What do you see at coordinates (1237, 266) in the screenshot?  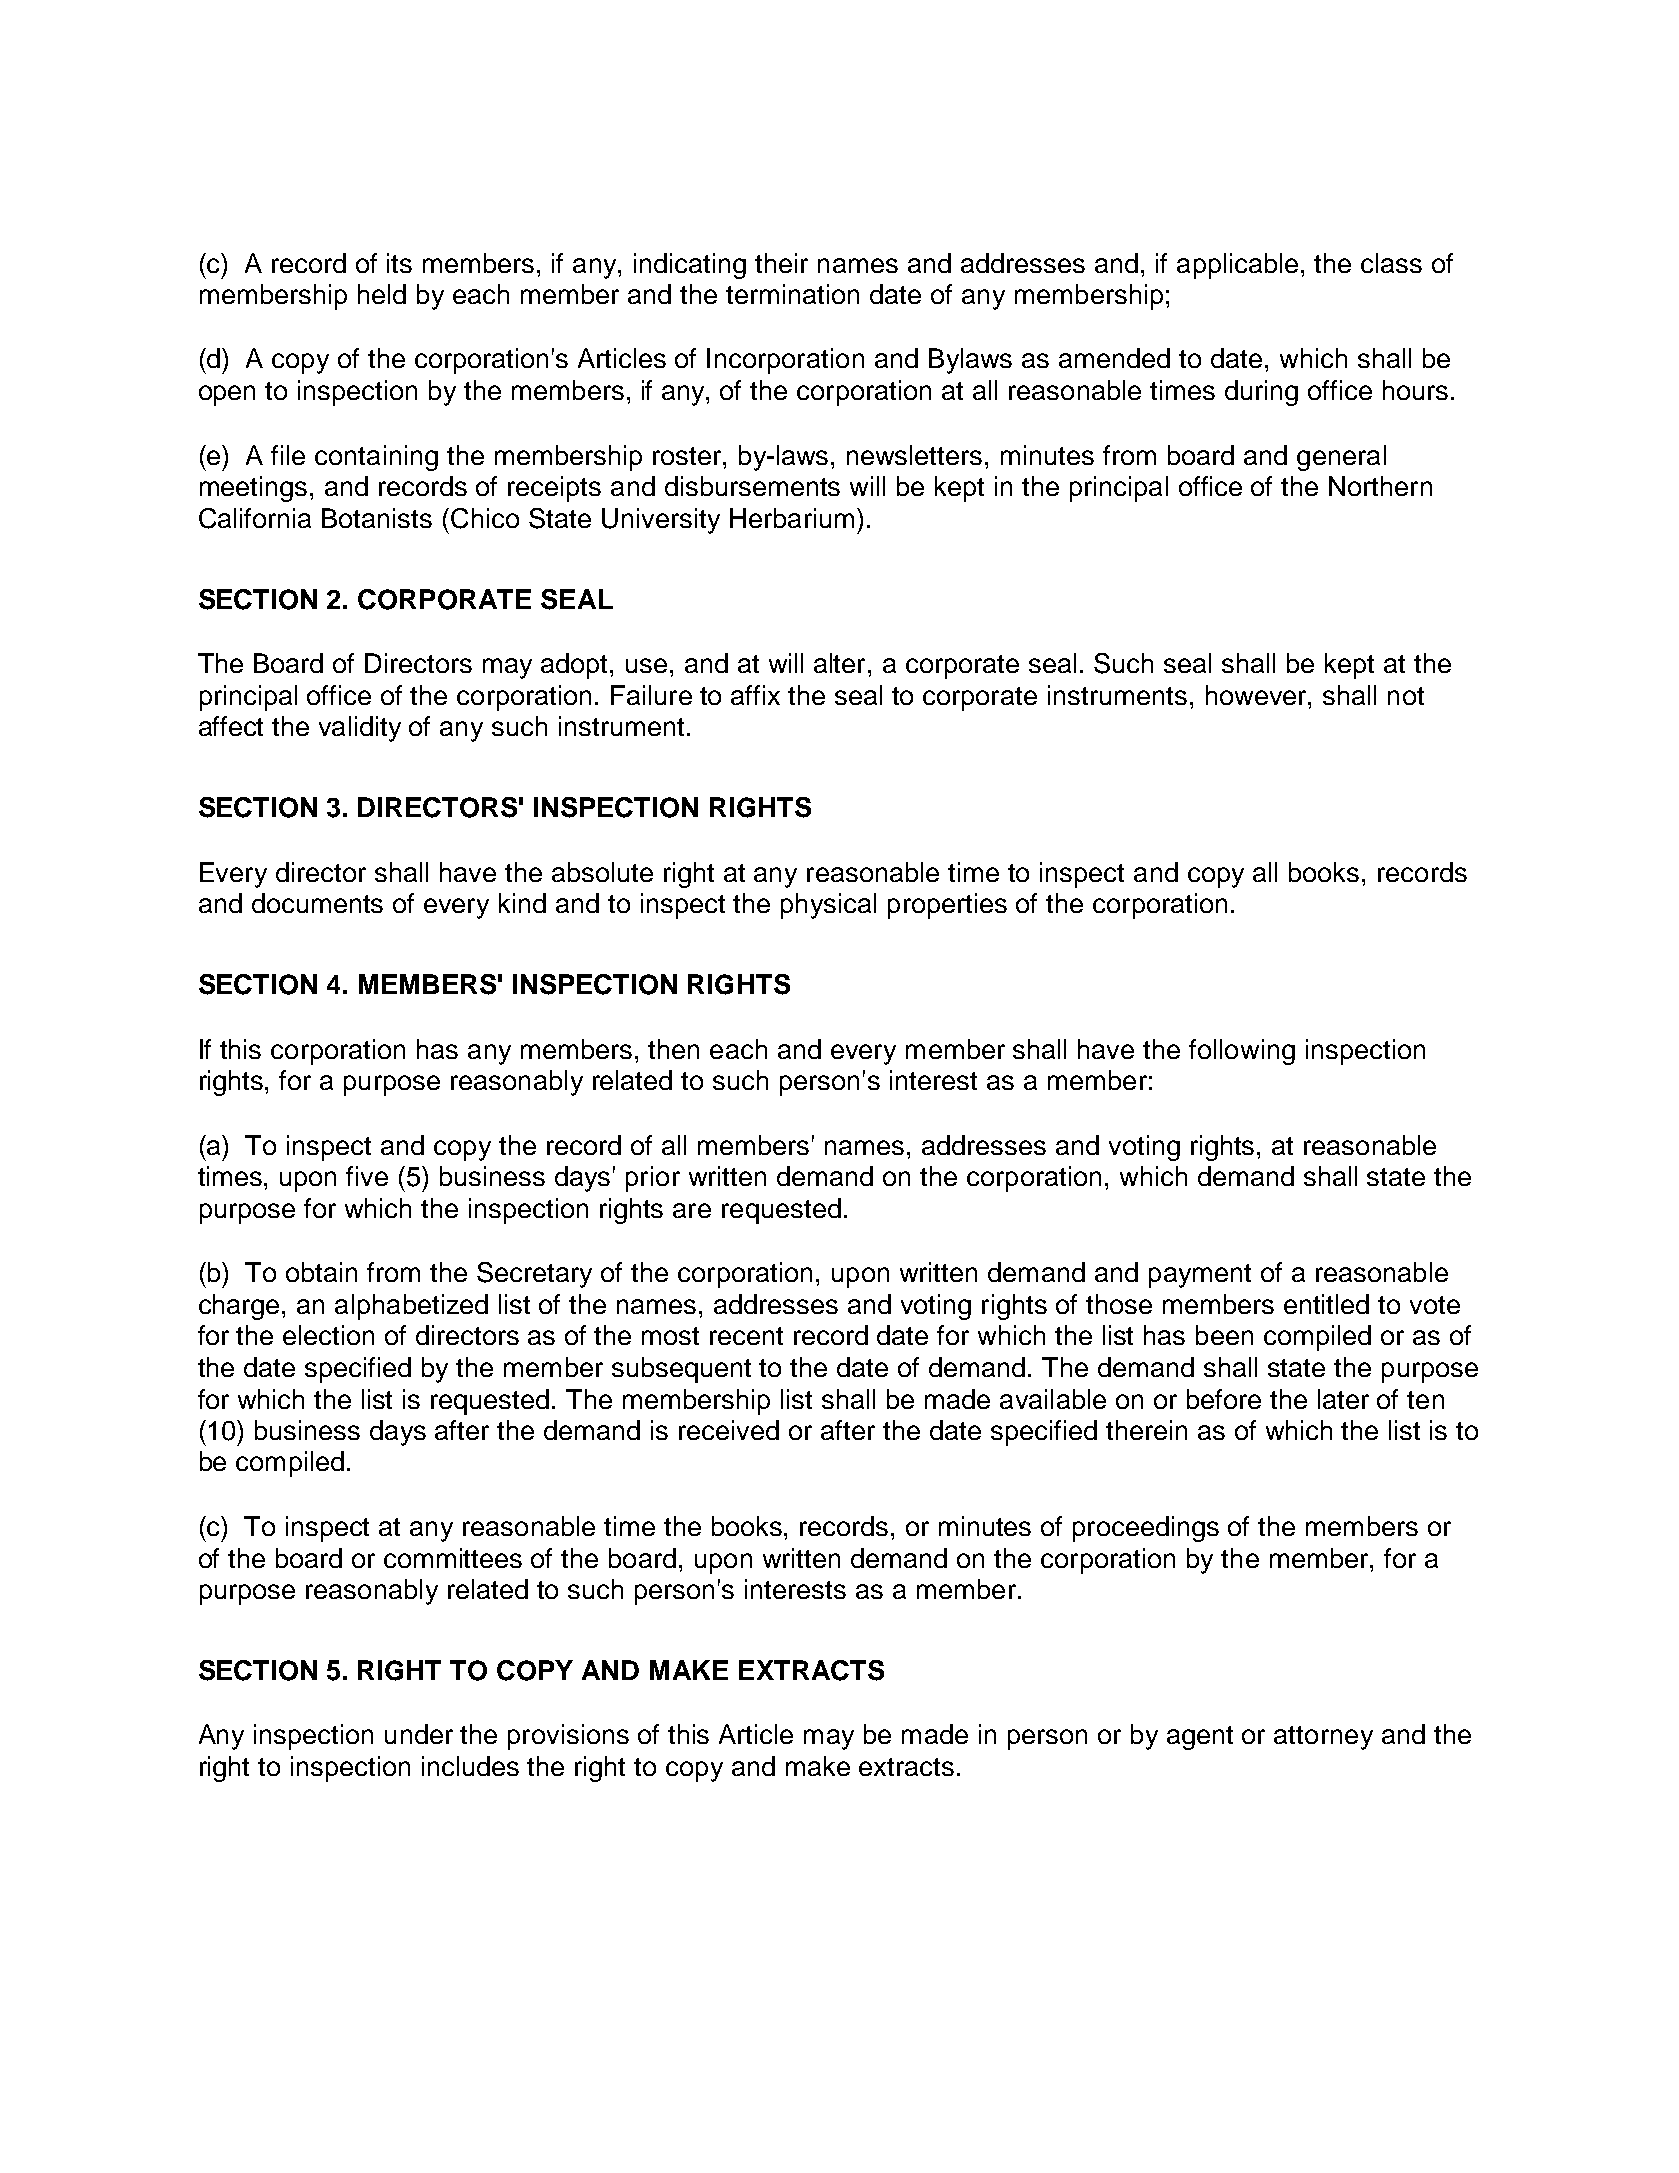 I see `applicable` at bounding box center [1237, 266].
